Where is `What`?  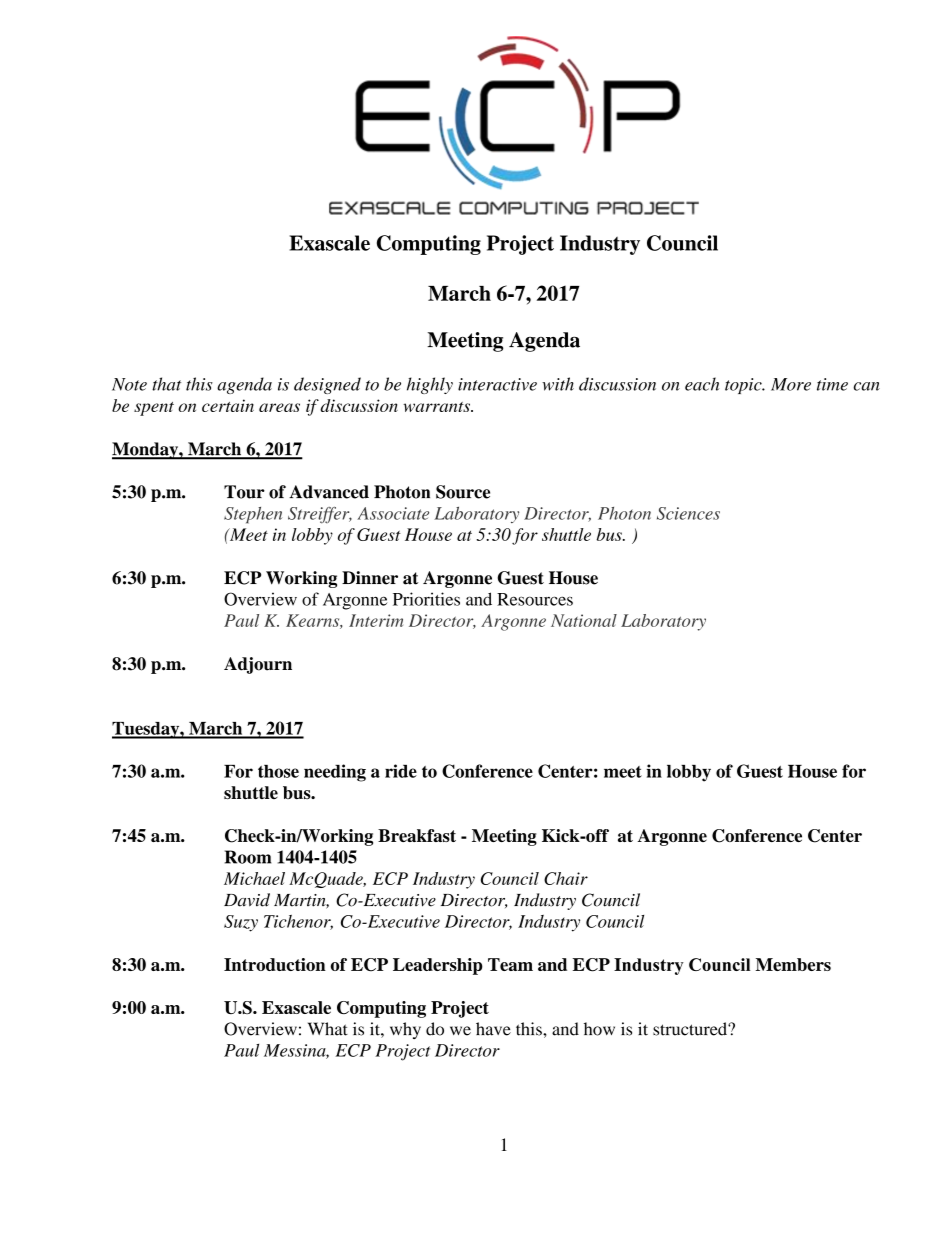
What is located at coordinates (328, 1029).
